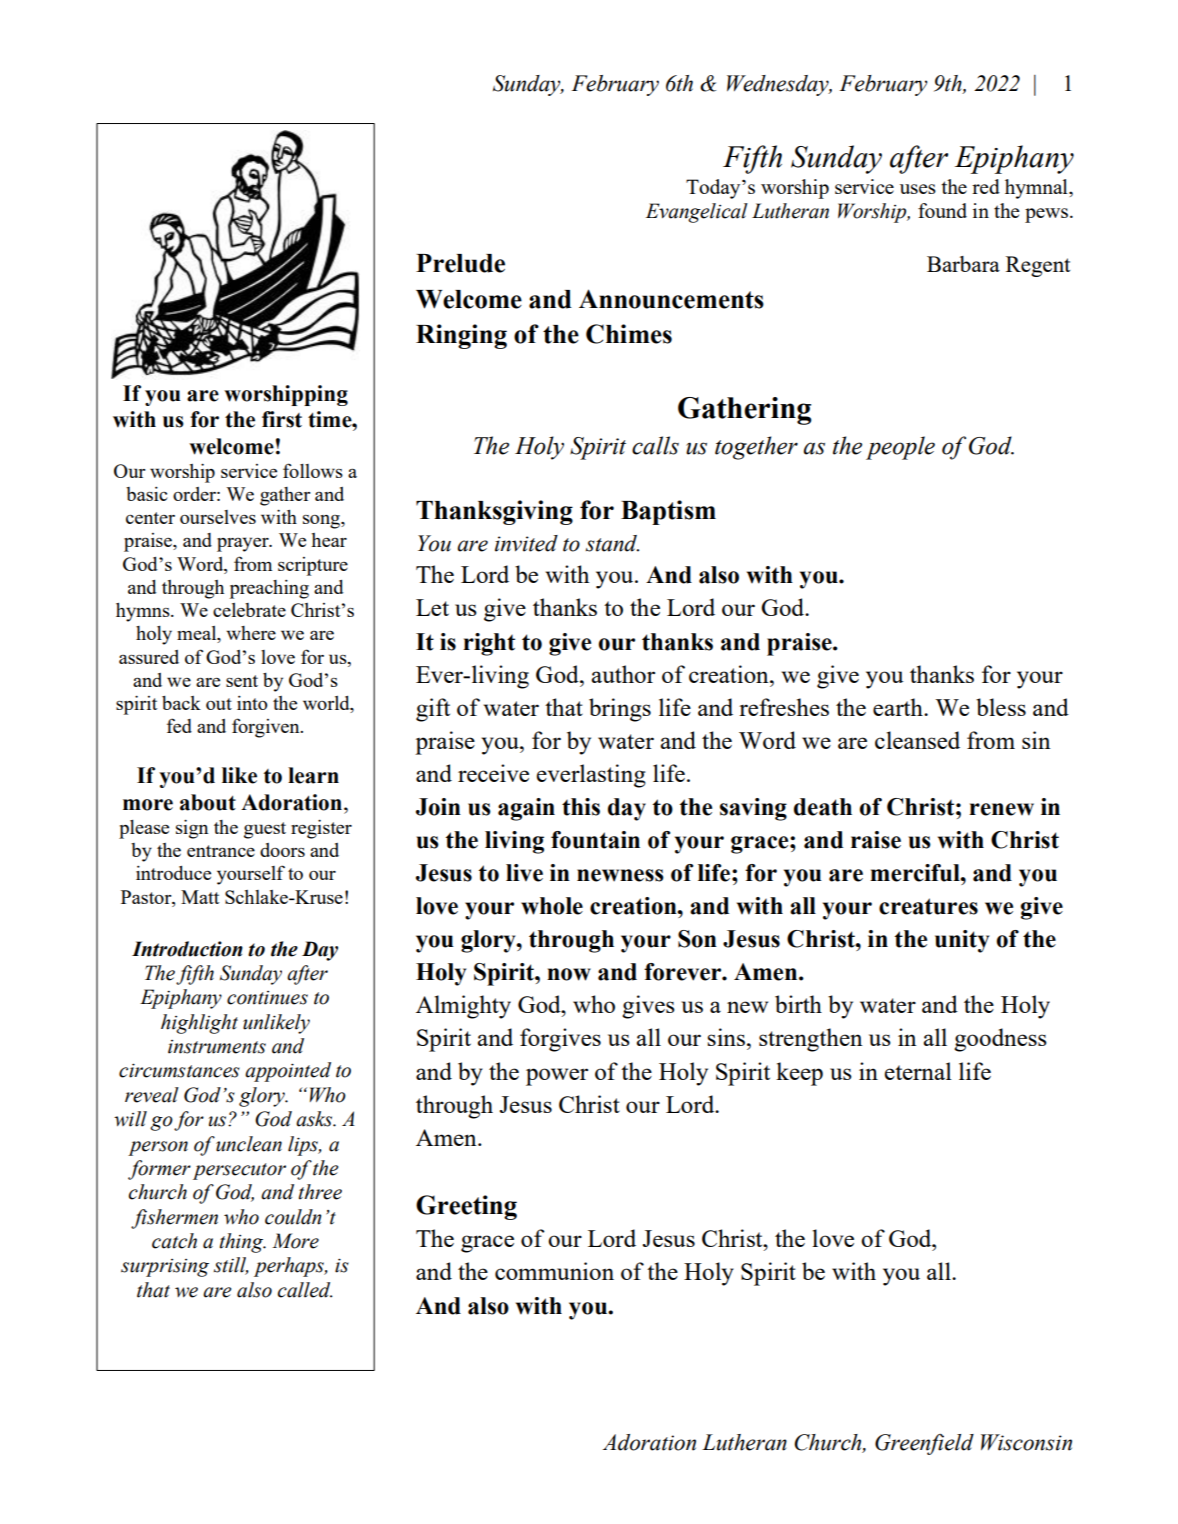  I want to click on Prelude, so click(460, 263).
